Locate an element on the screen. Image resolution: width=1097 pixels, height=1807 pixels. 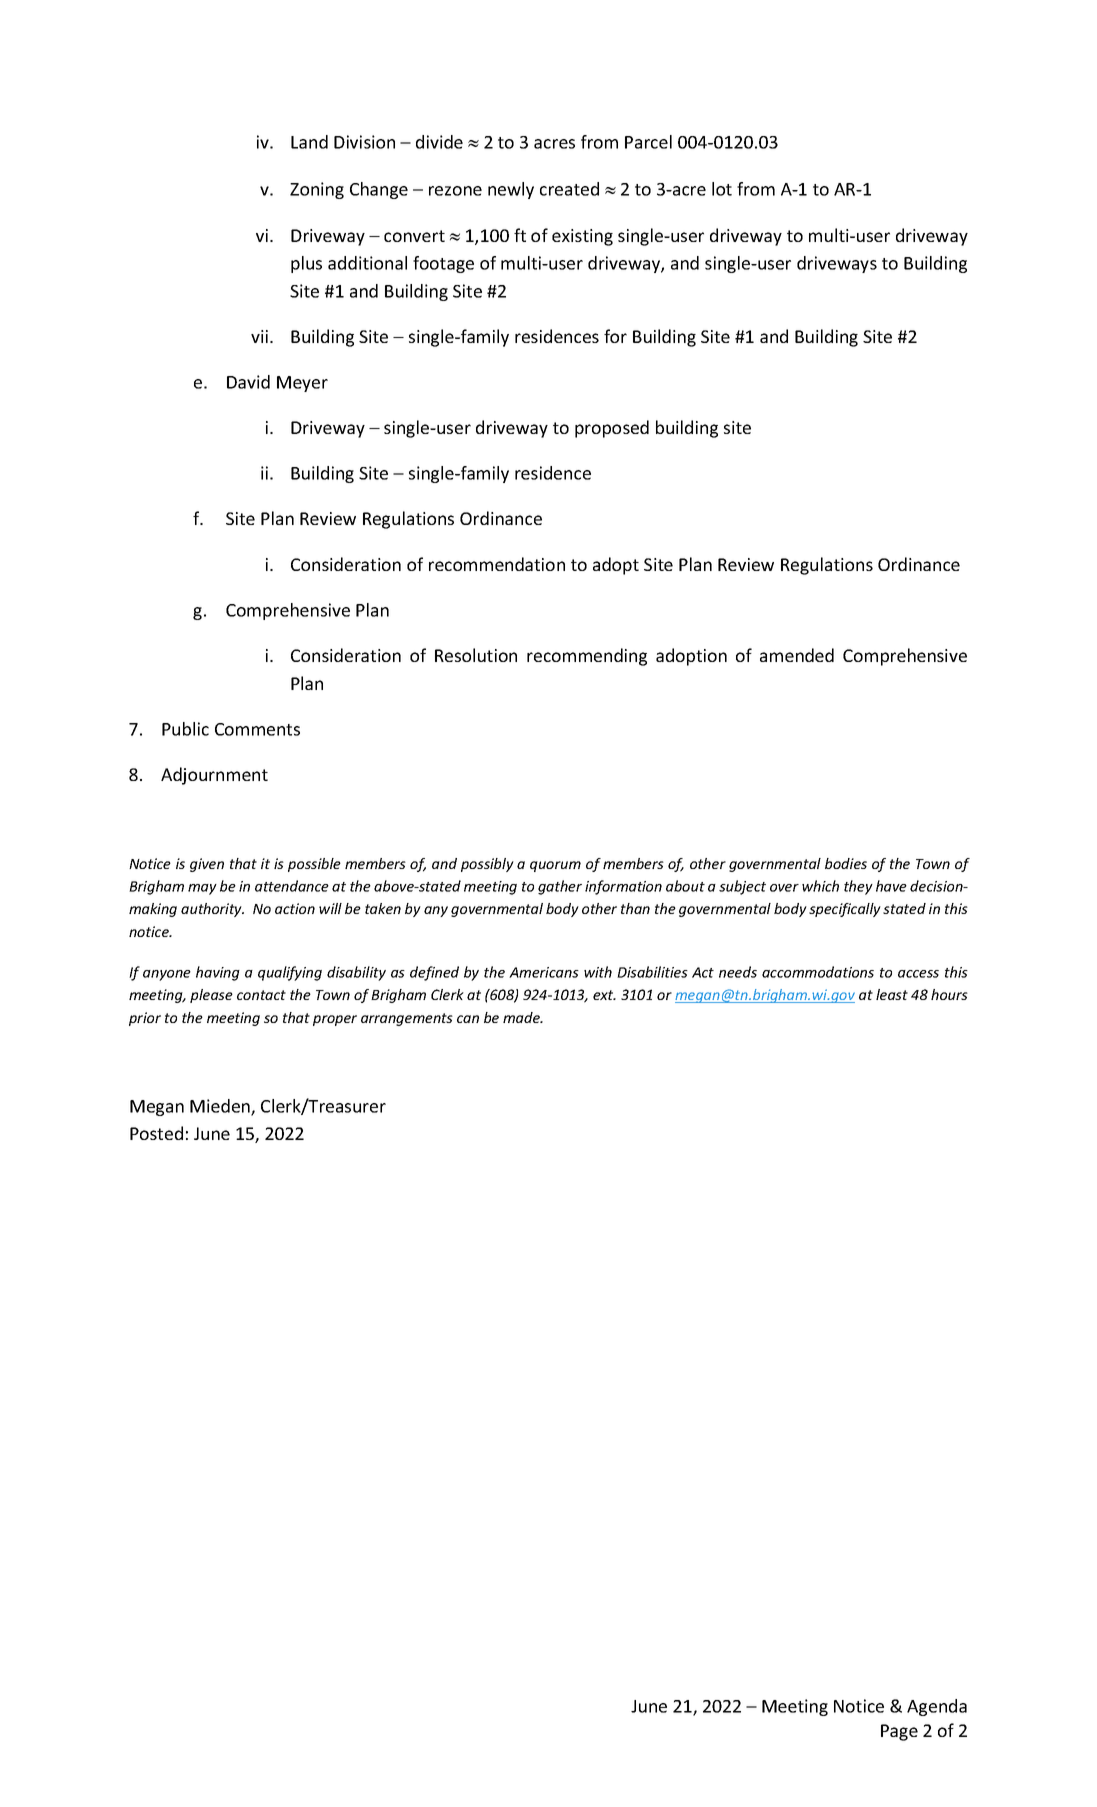
created is located at coordinates (569, 189).
